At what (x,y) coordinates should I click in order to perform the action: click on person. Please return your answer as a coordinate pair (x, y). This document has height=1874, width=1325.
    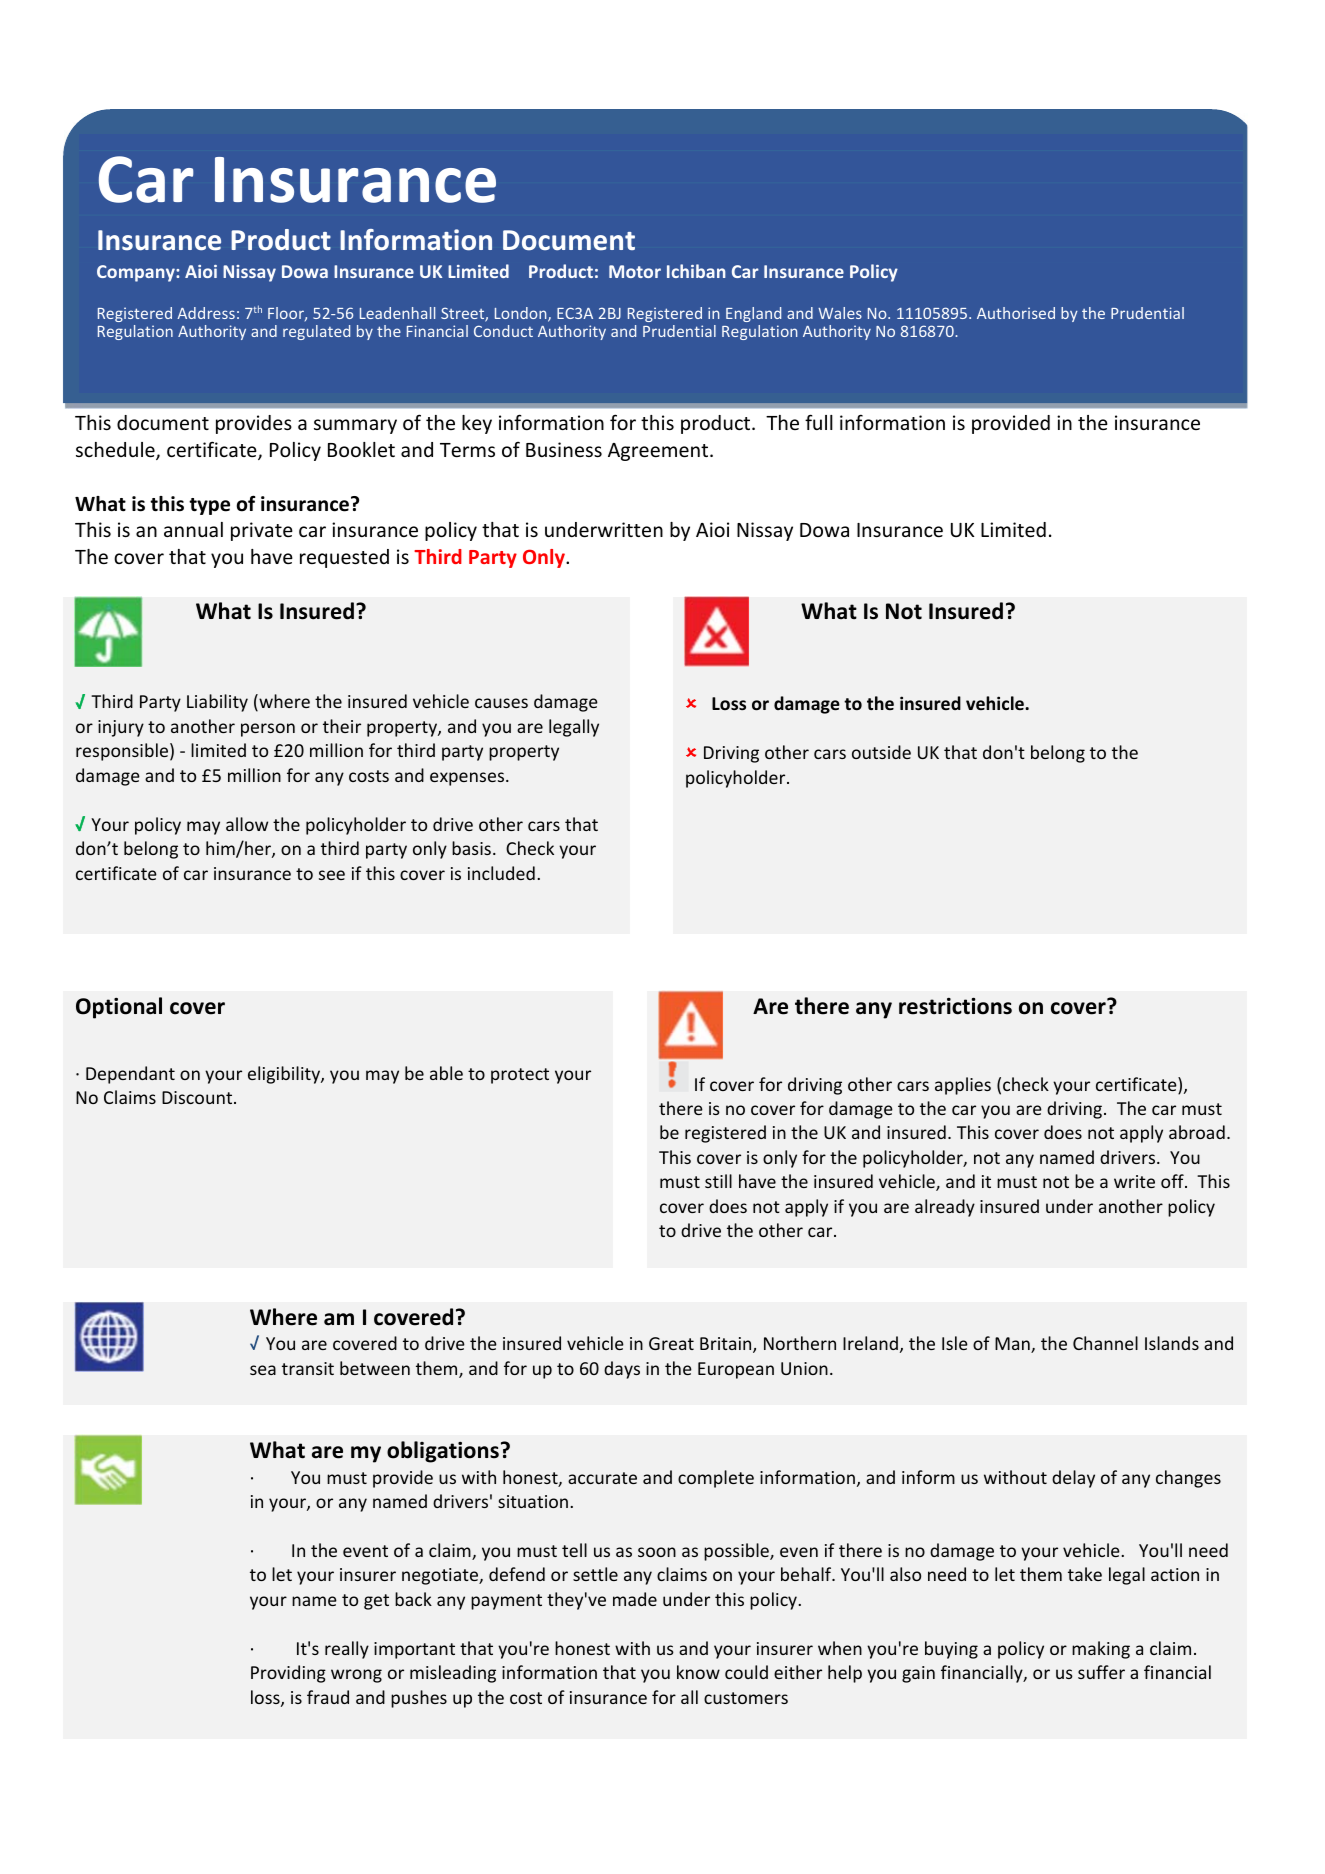
    Looking at the image, I should click on (268, 730).
